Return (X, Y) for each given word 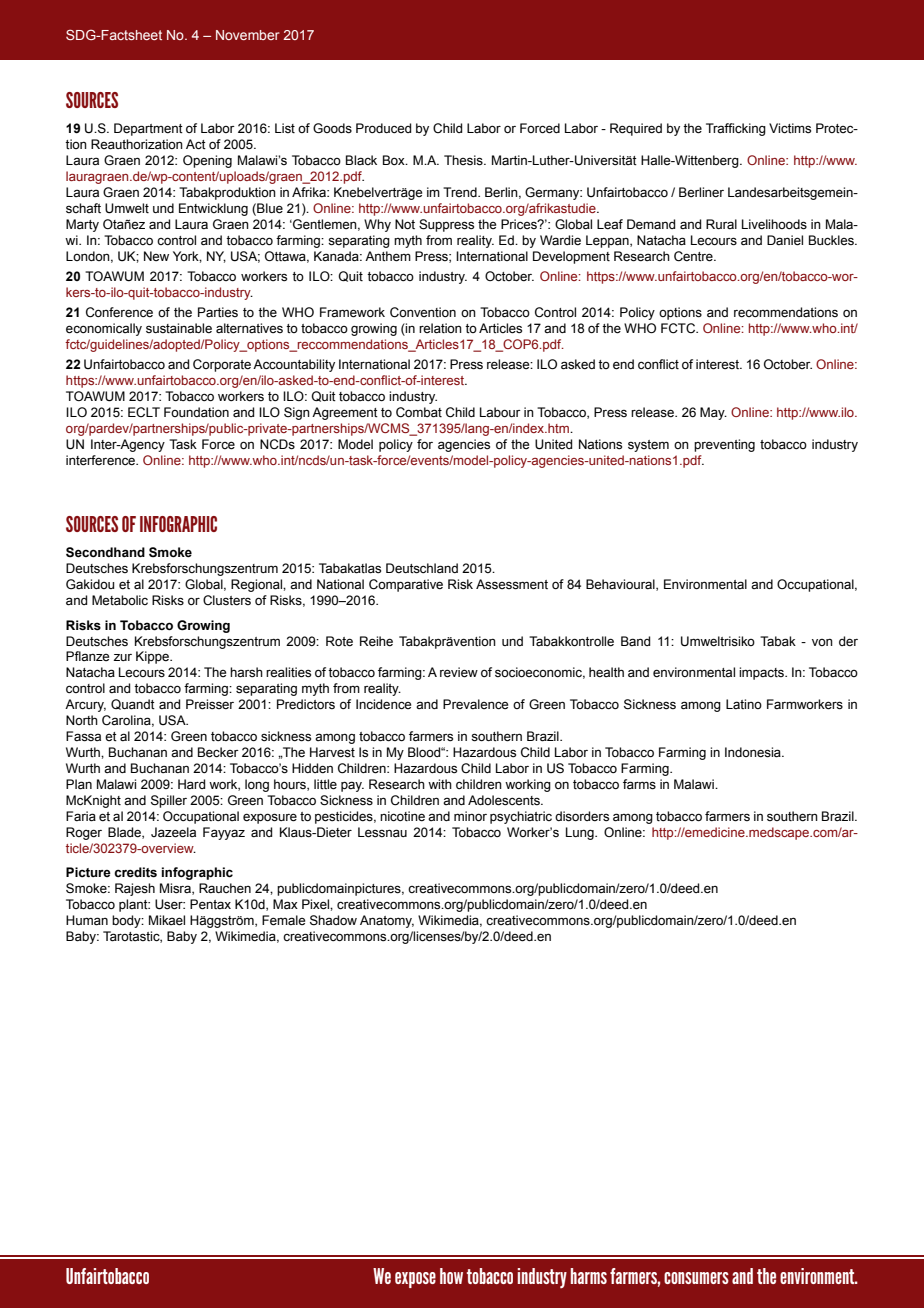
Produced (383, 128)
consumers (696, 1278)
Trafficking (736, 129)
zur (122, 657)
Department (148, 129)
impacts (762, 673)
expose (415, 1280)
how (451, 1276)
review (459, 672)
